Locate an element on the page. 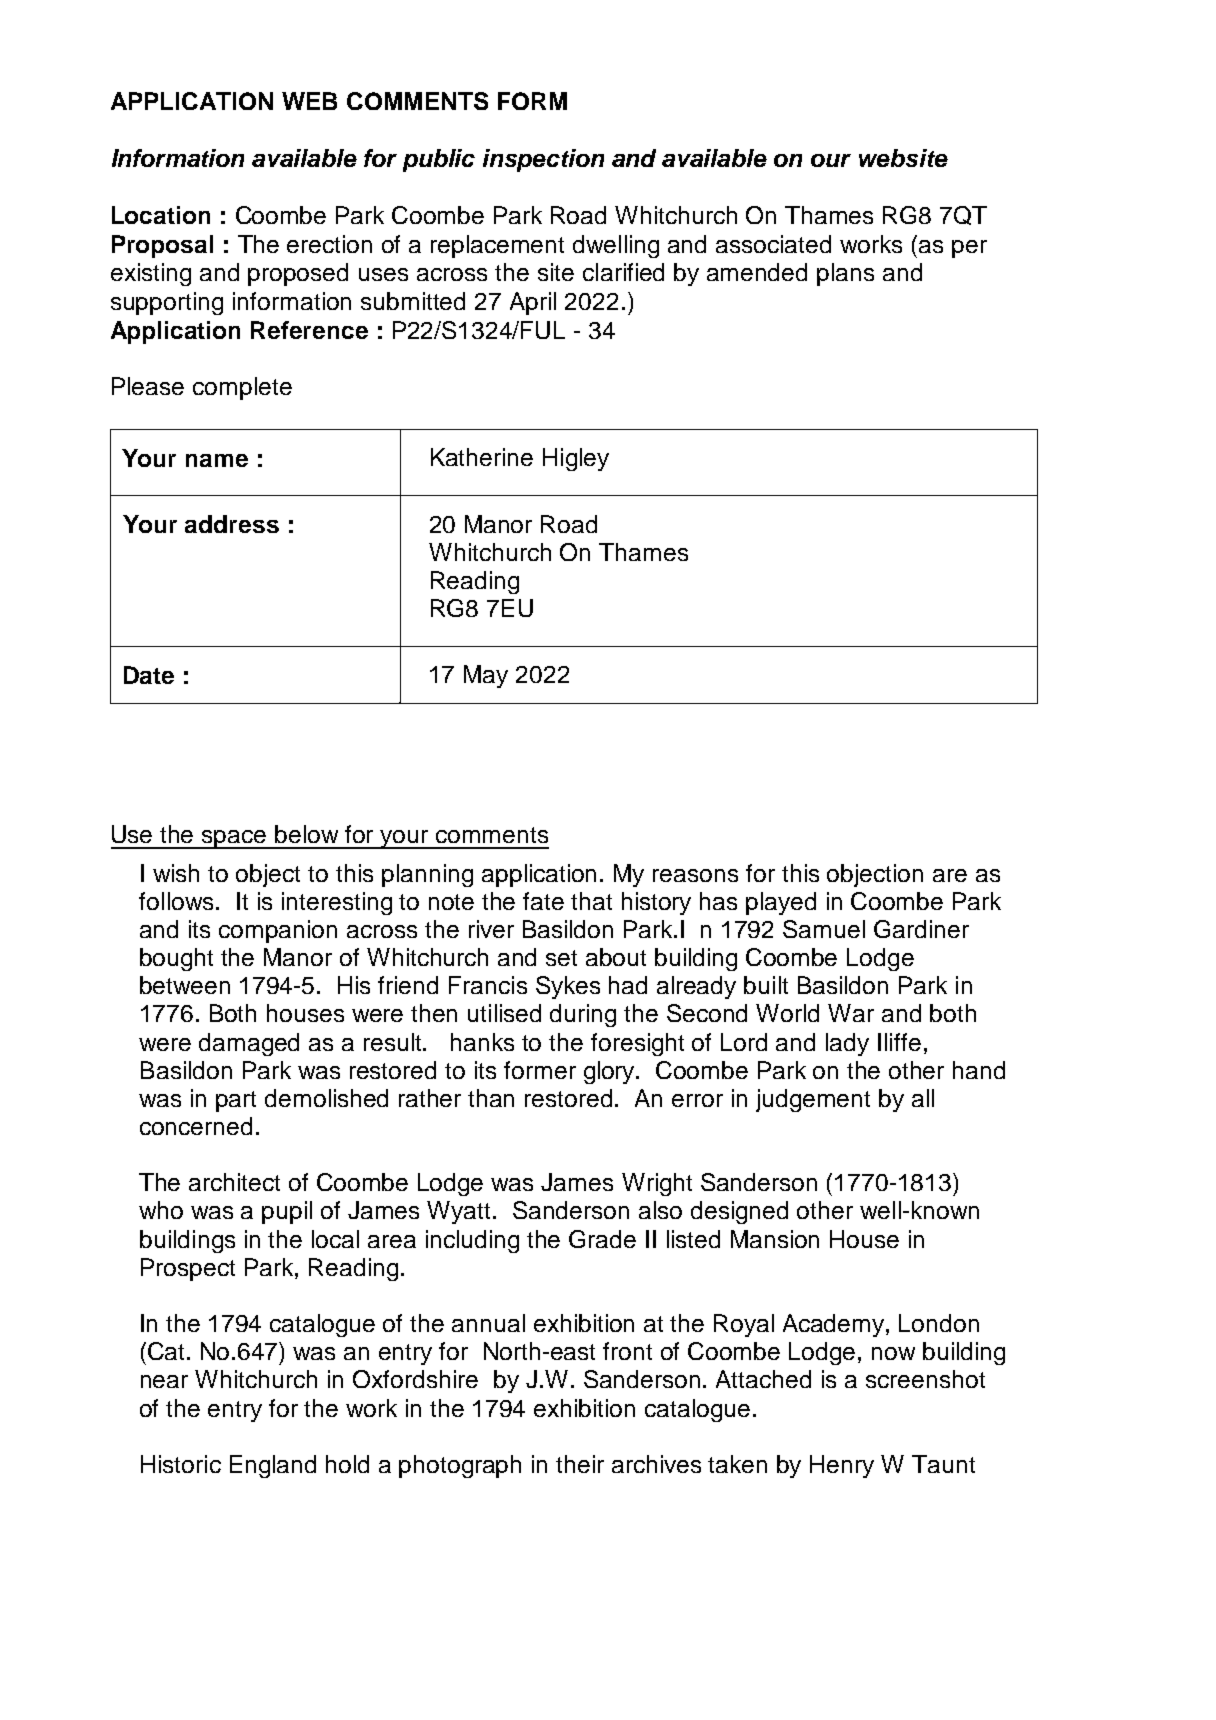 The image size is (1216, 1720). damaged is located at coordinates (249, 1044).
